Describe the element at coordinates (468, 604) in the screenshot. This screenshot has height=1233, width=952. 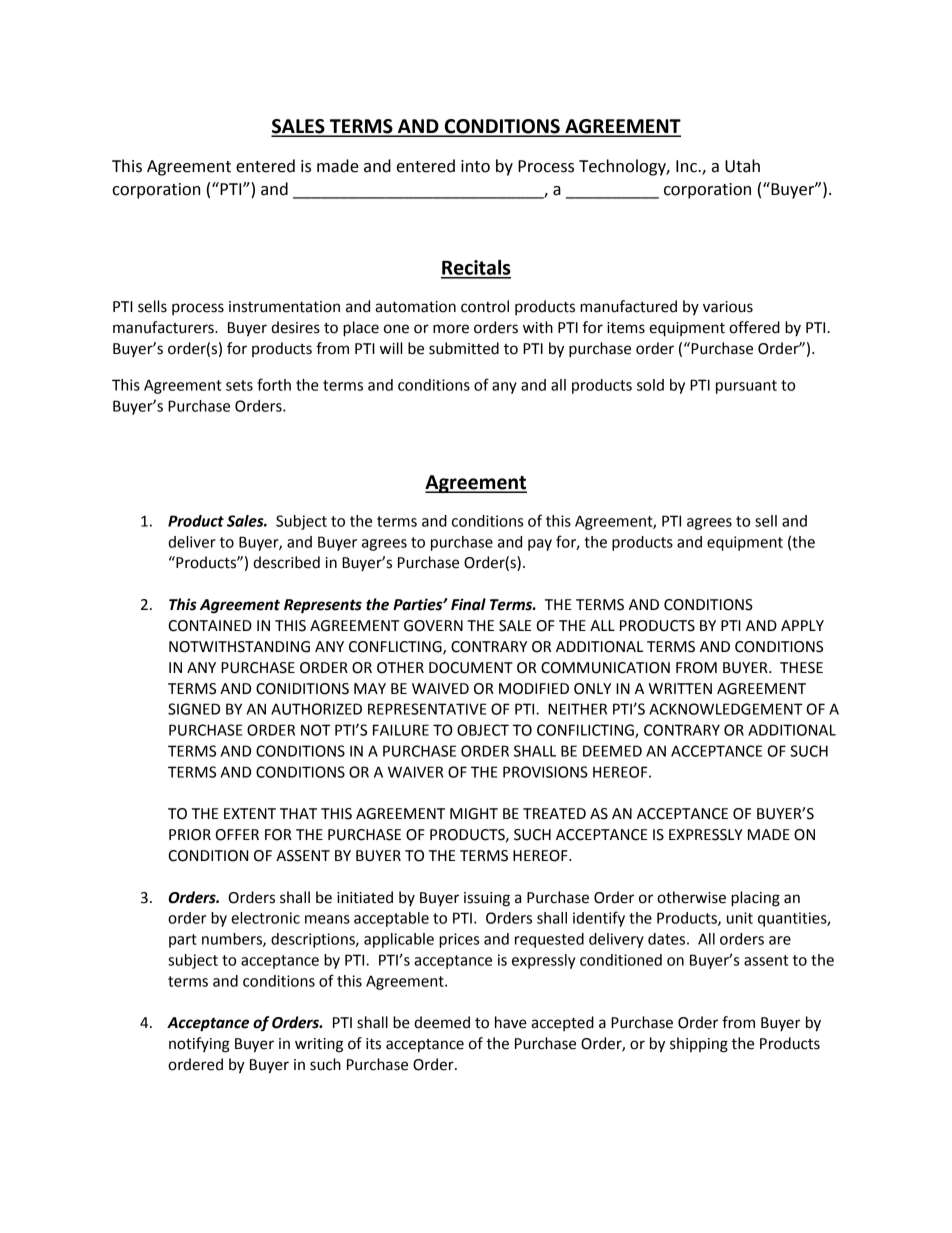
I see `Final` at that location.
